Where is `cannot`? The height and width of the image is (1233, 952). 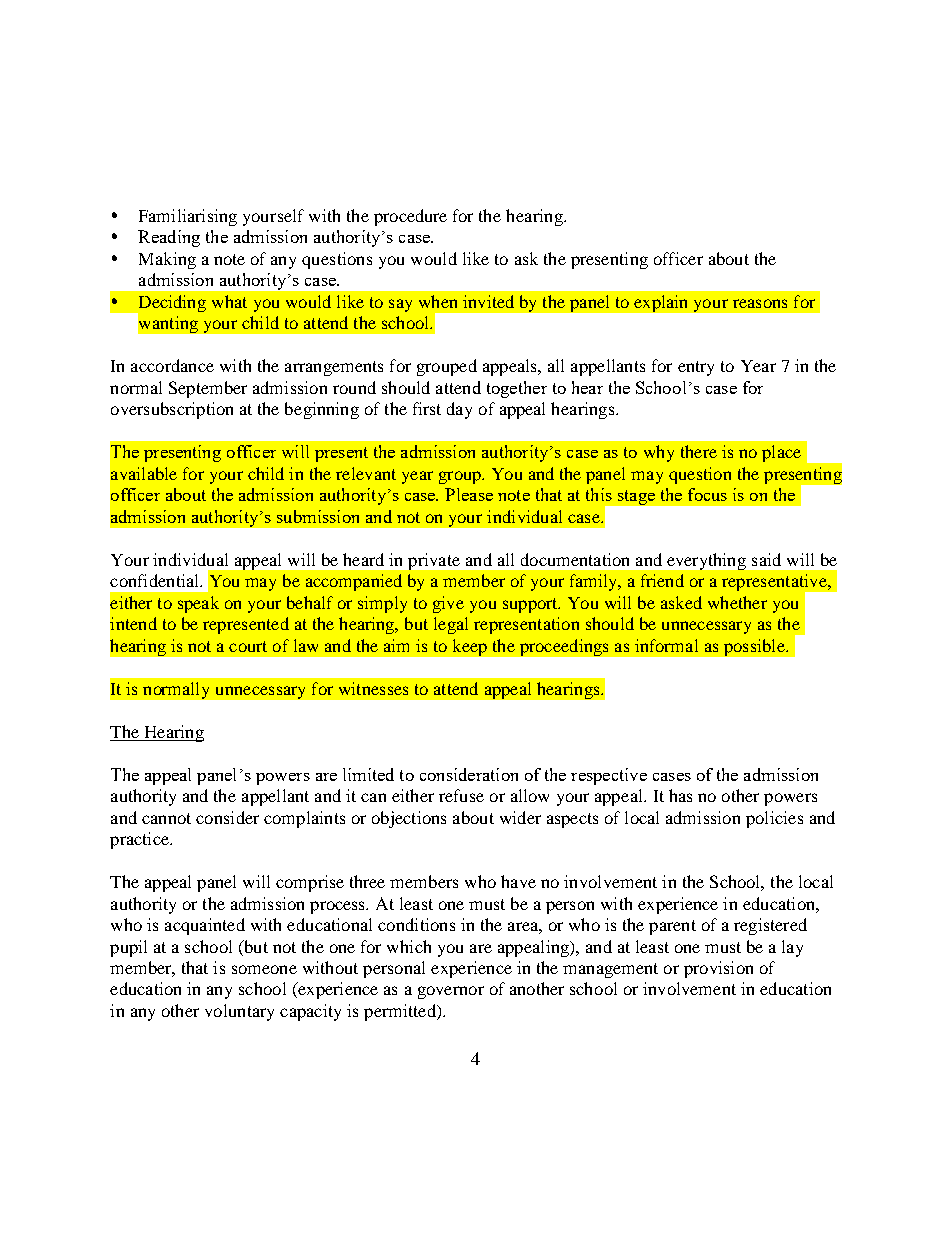 cannot is located at coordinates (166, 818).
